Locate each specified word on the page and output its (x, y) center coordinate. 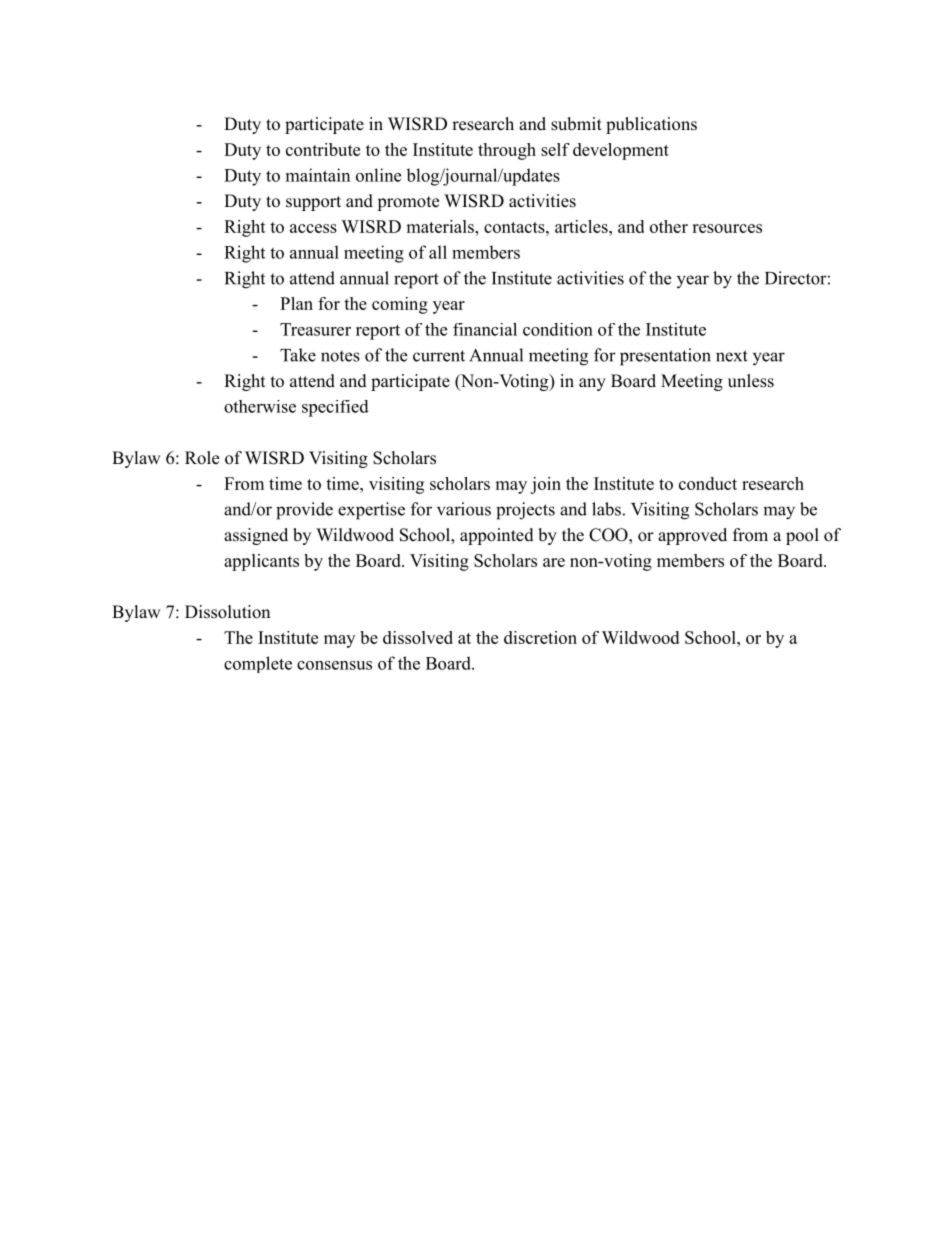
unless (751, 381)
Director (796, 278)
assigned (256, 536)
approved (692, 536)
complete (258, 664)
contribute (323, 149)
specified (335, 408)
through (507, 151)
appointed (497, 536)
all (438, 252)
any (592, 384)
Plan (296, 303)
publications (651, 125)
